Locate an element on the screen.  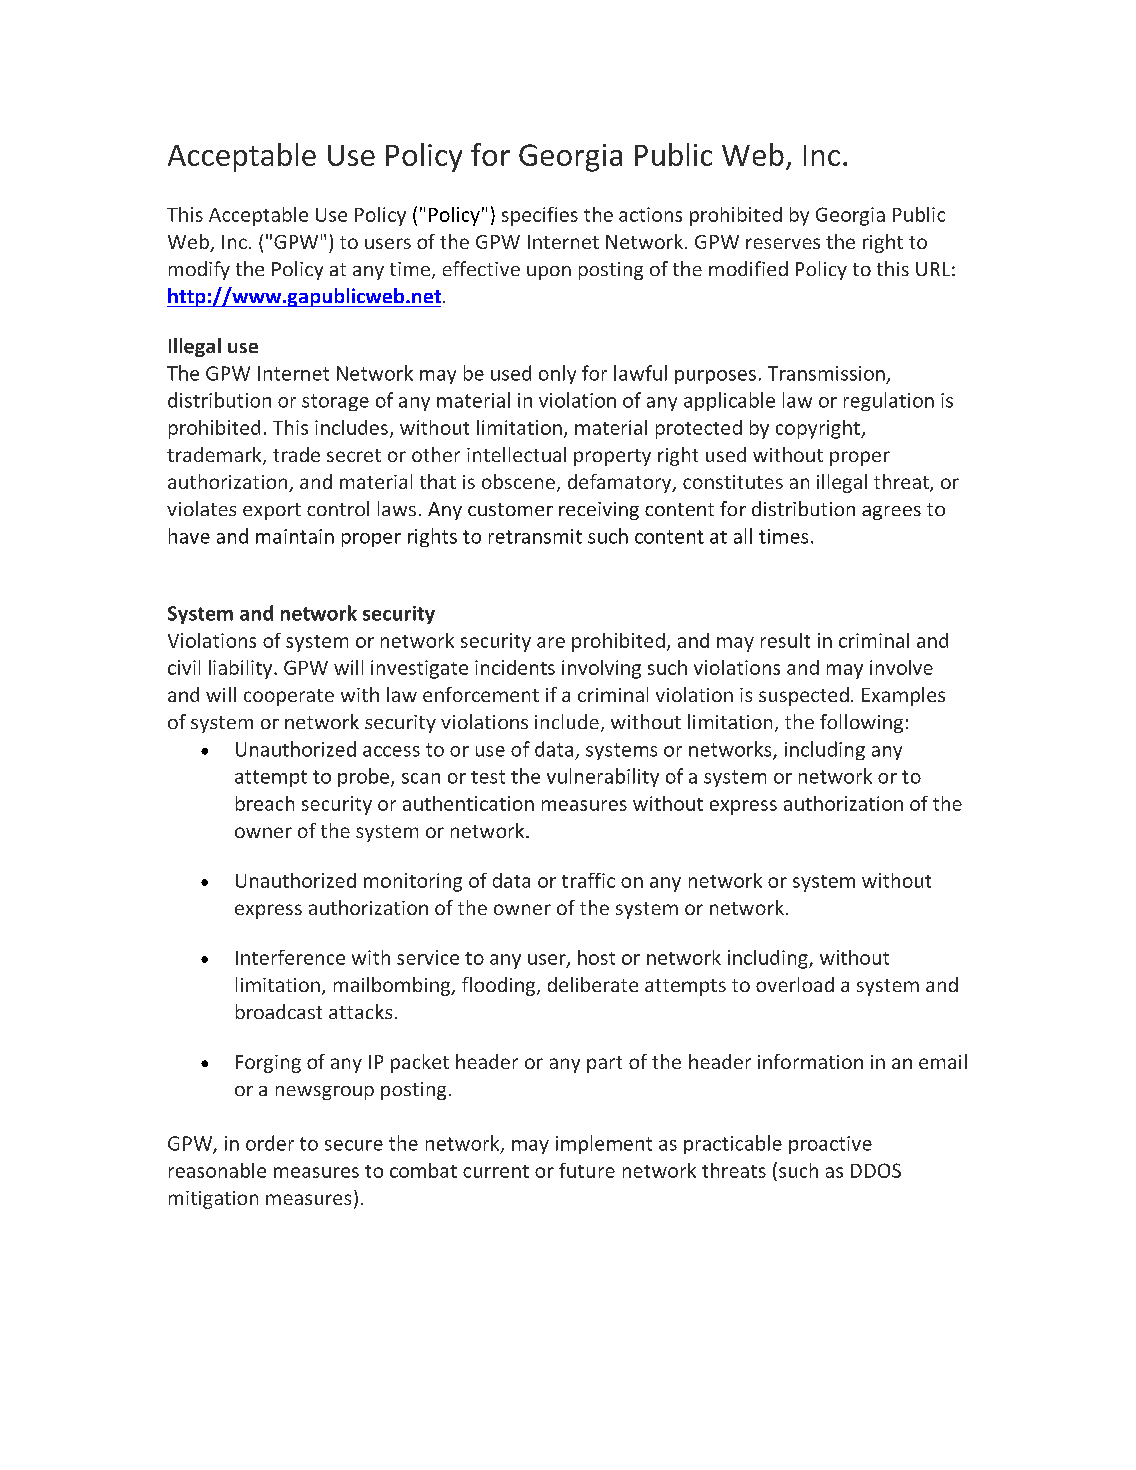
order is located at coordinates (270, 1143).
